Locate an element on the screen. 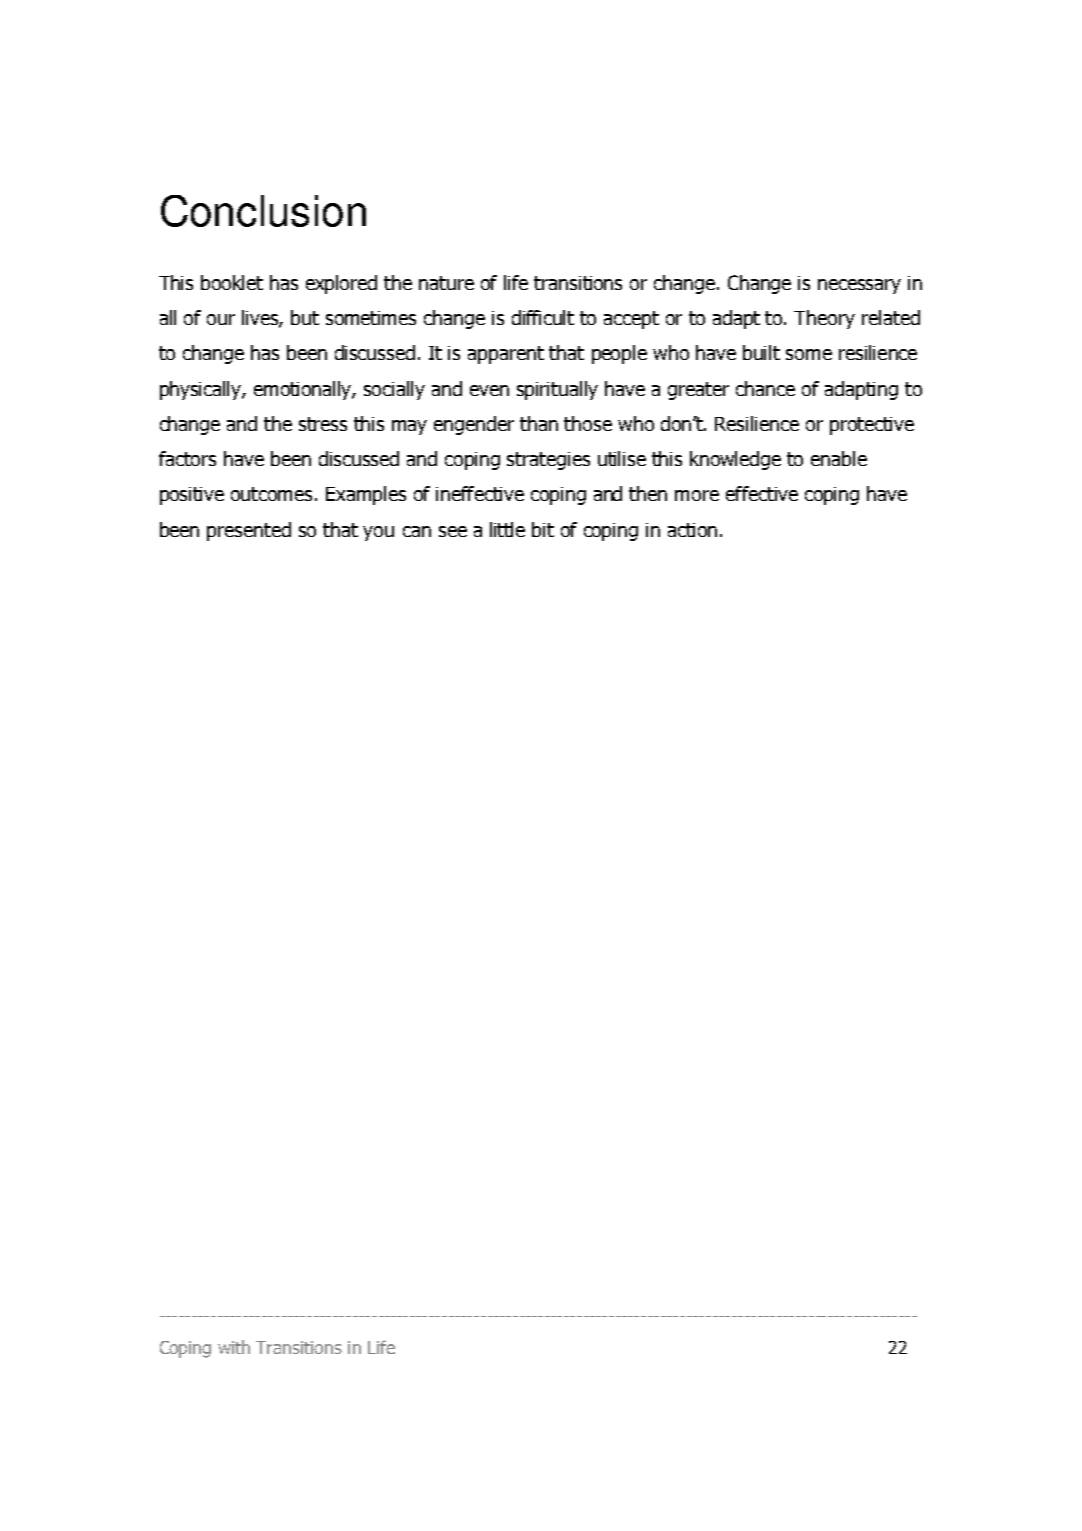 The height and width of the screenshot is (1531, 1082). enable is located at coordinates (839, 458).
